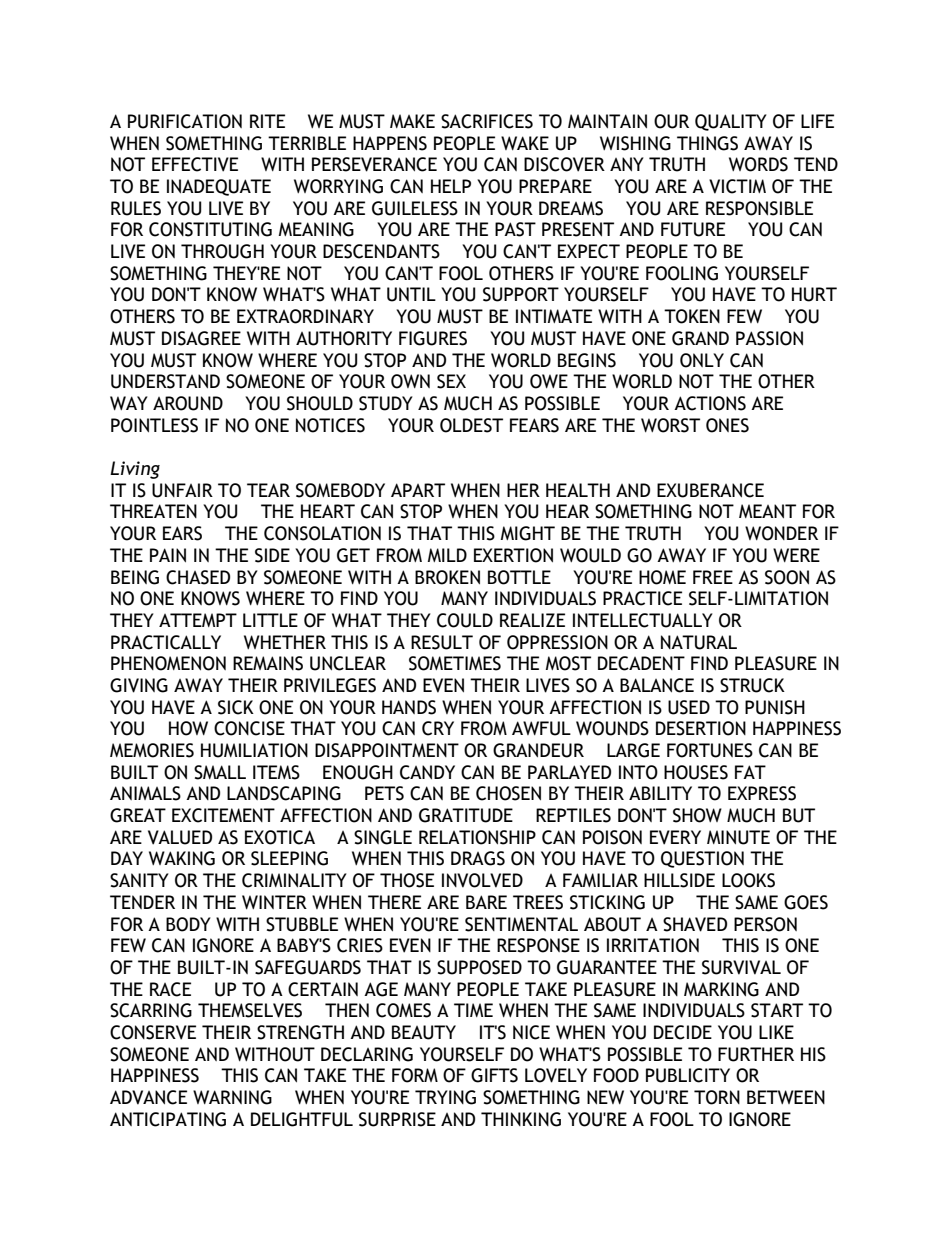 The image size is (952, 1233). I want to click on DRAGS, so click(478, 858).
